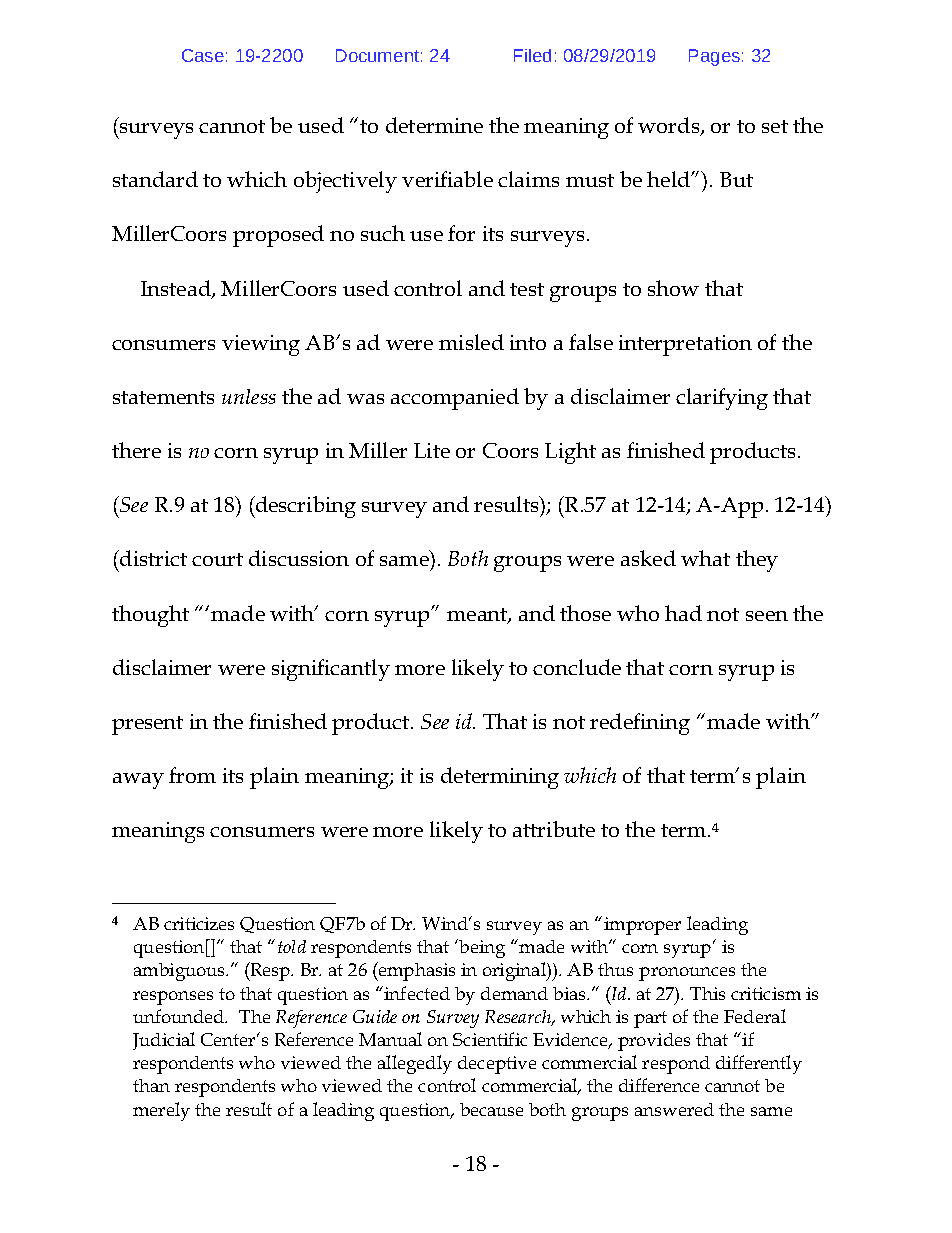  Describe the element at coordinates (455, 399) in the page. I see `accompanied` at that location.
